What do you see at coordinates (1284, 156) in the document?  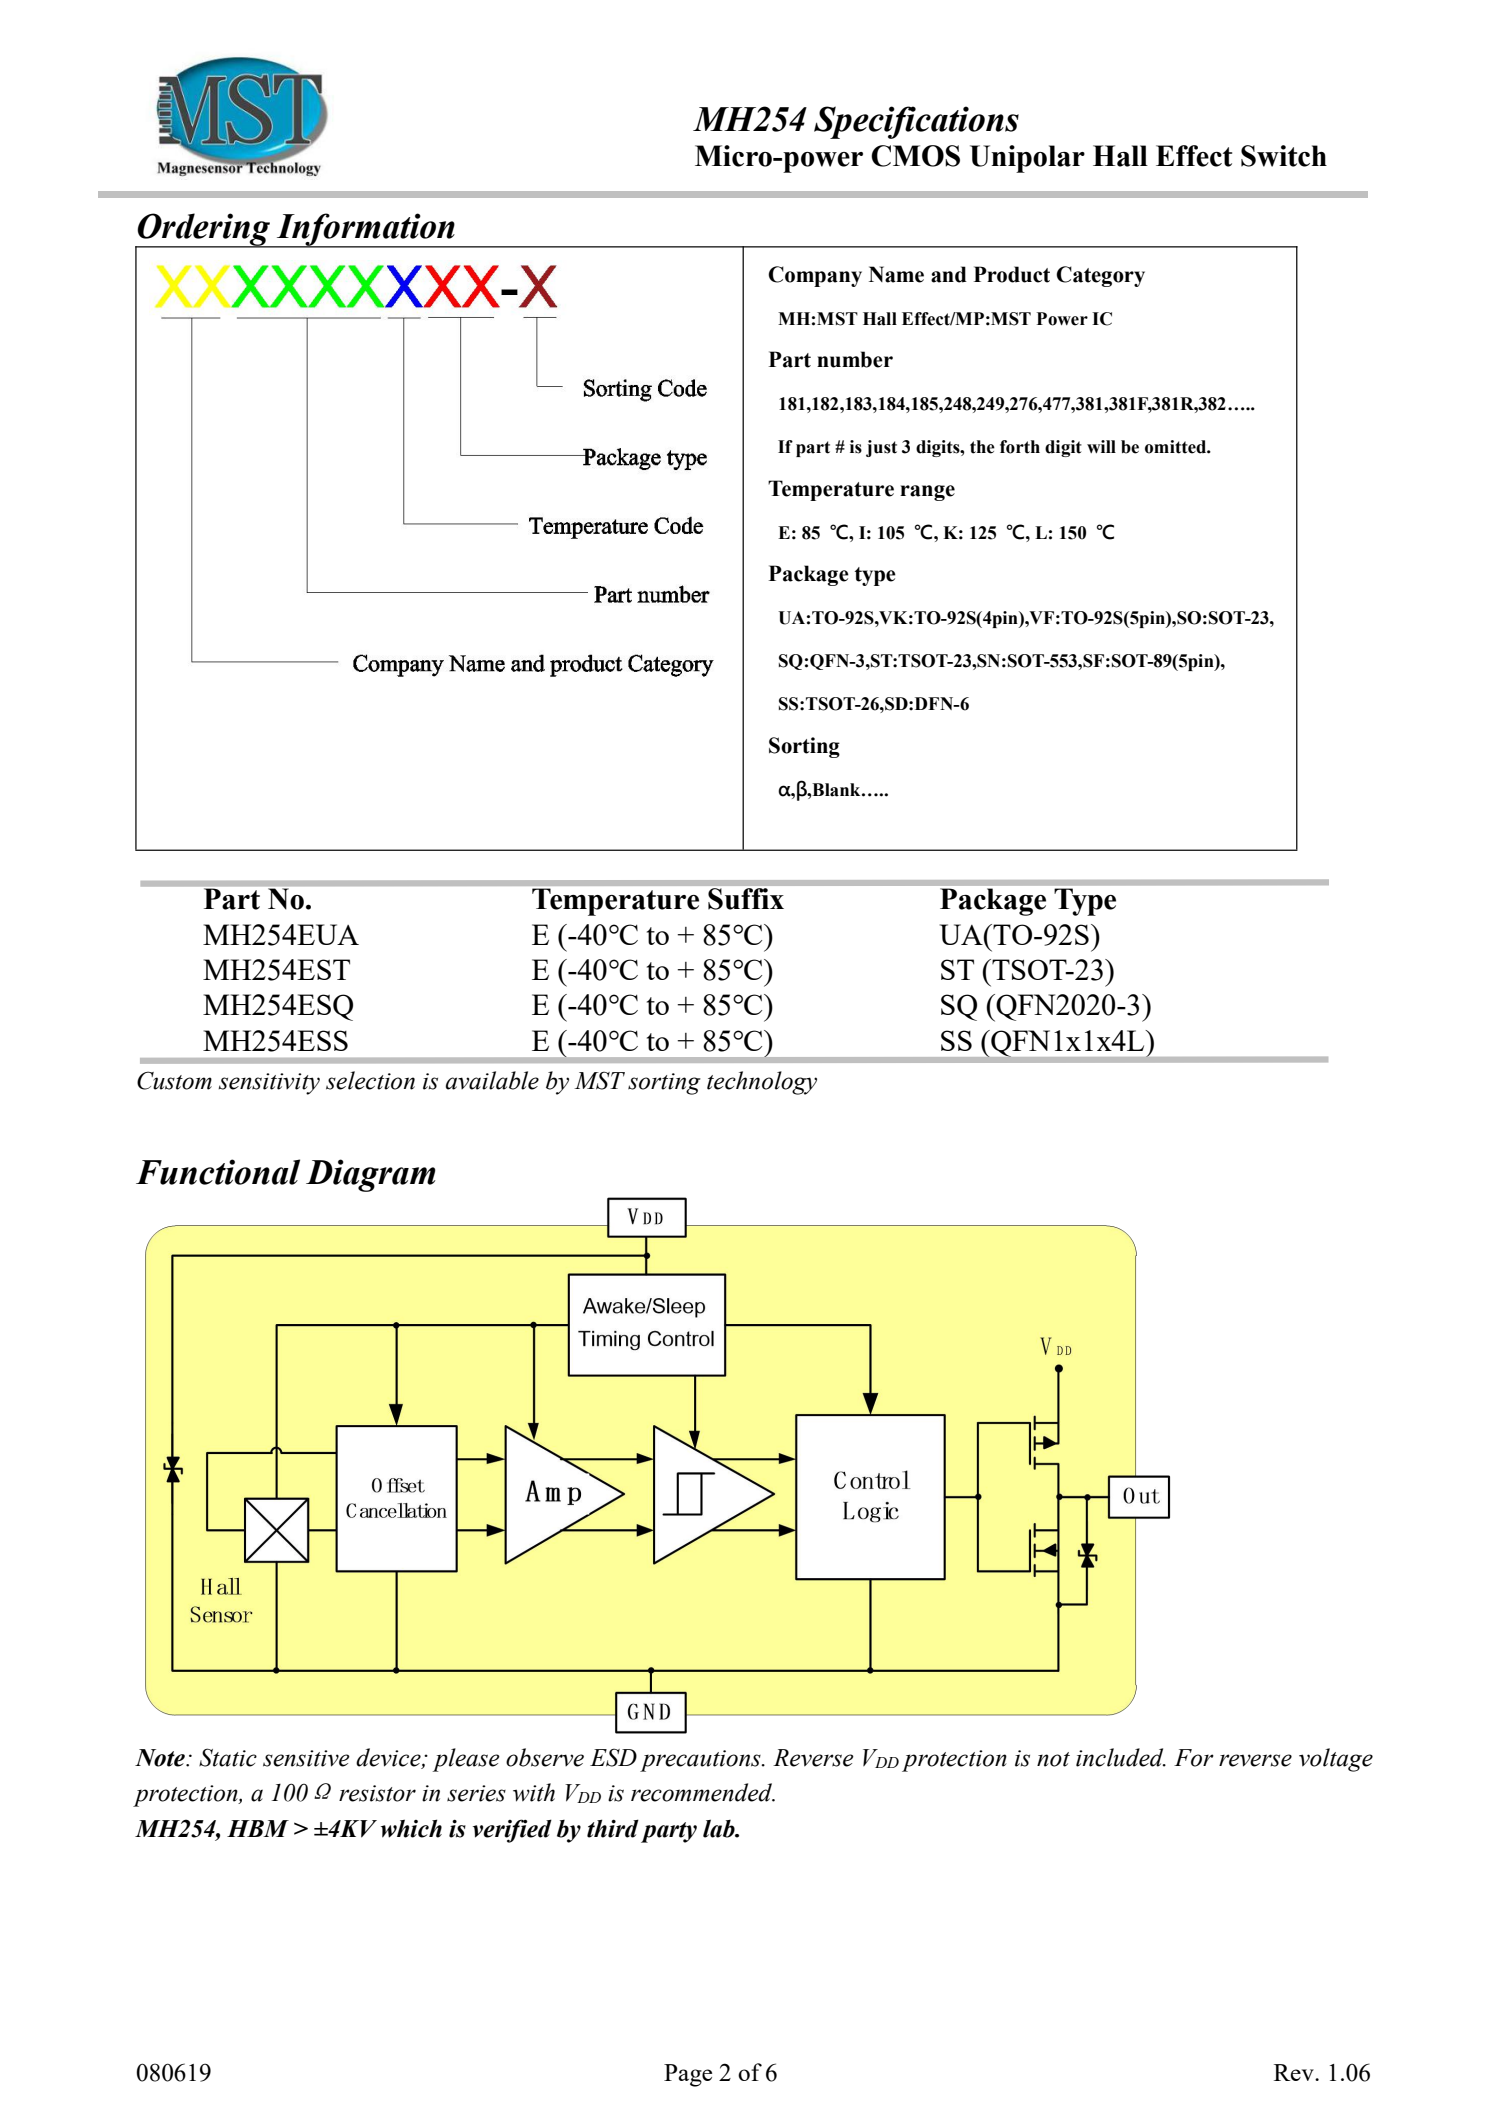 I see `Switch` at bounding box center [1284, 156].
